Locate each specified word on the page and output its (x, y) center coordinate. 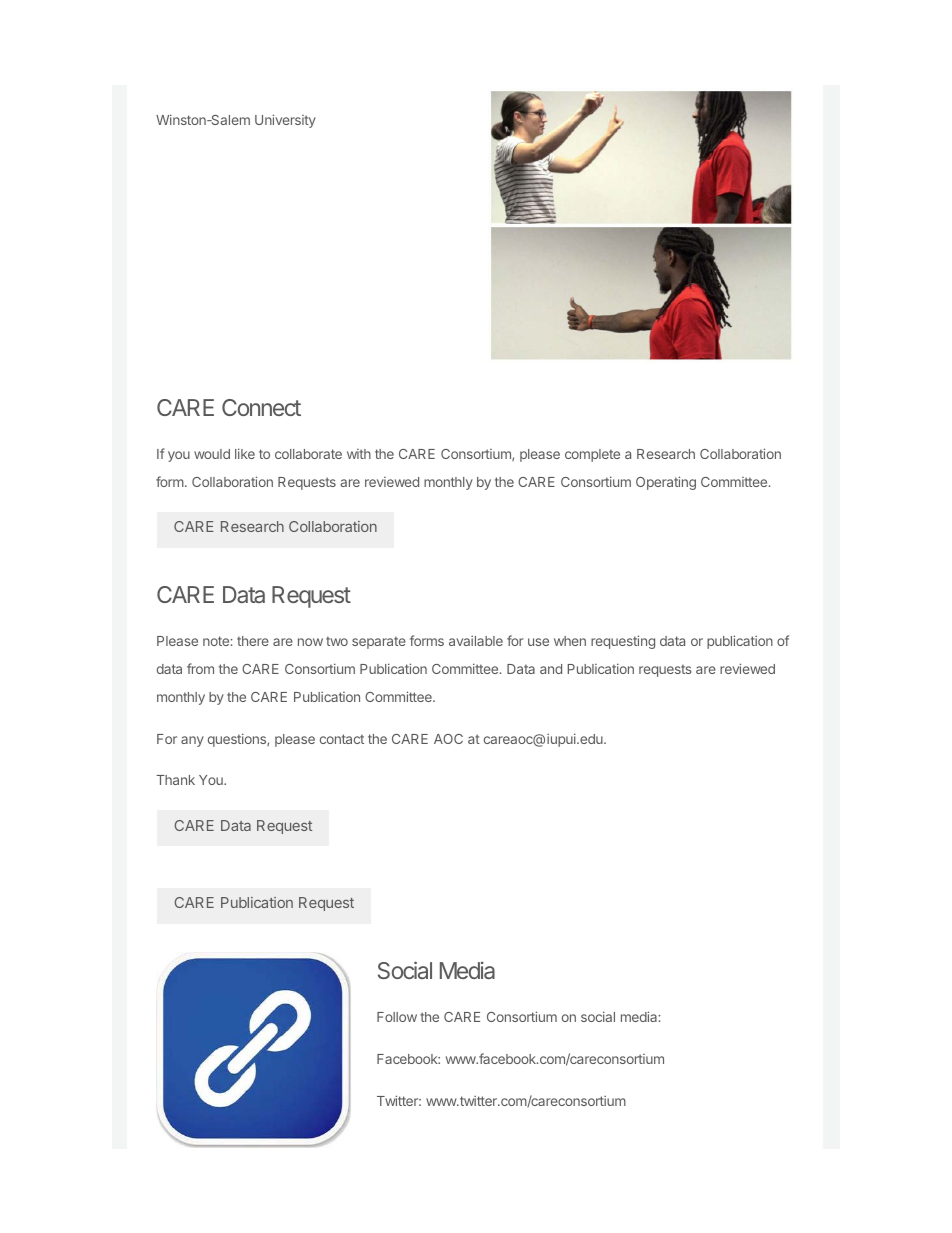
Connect (261, 407)
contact (342, 739)
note (217, 641)
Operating (666, 483)
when (570, 641)
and (551, 669)
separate (379, 642)
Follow (397, 1017)
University (285, 121)
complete (592, 455)
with (359, 454)
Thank (175, 780)
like (245, 453)
